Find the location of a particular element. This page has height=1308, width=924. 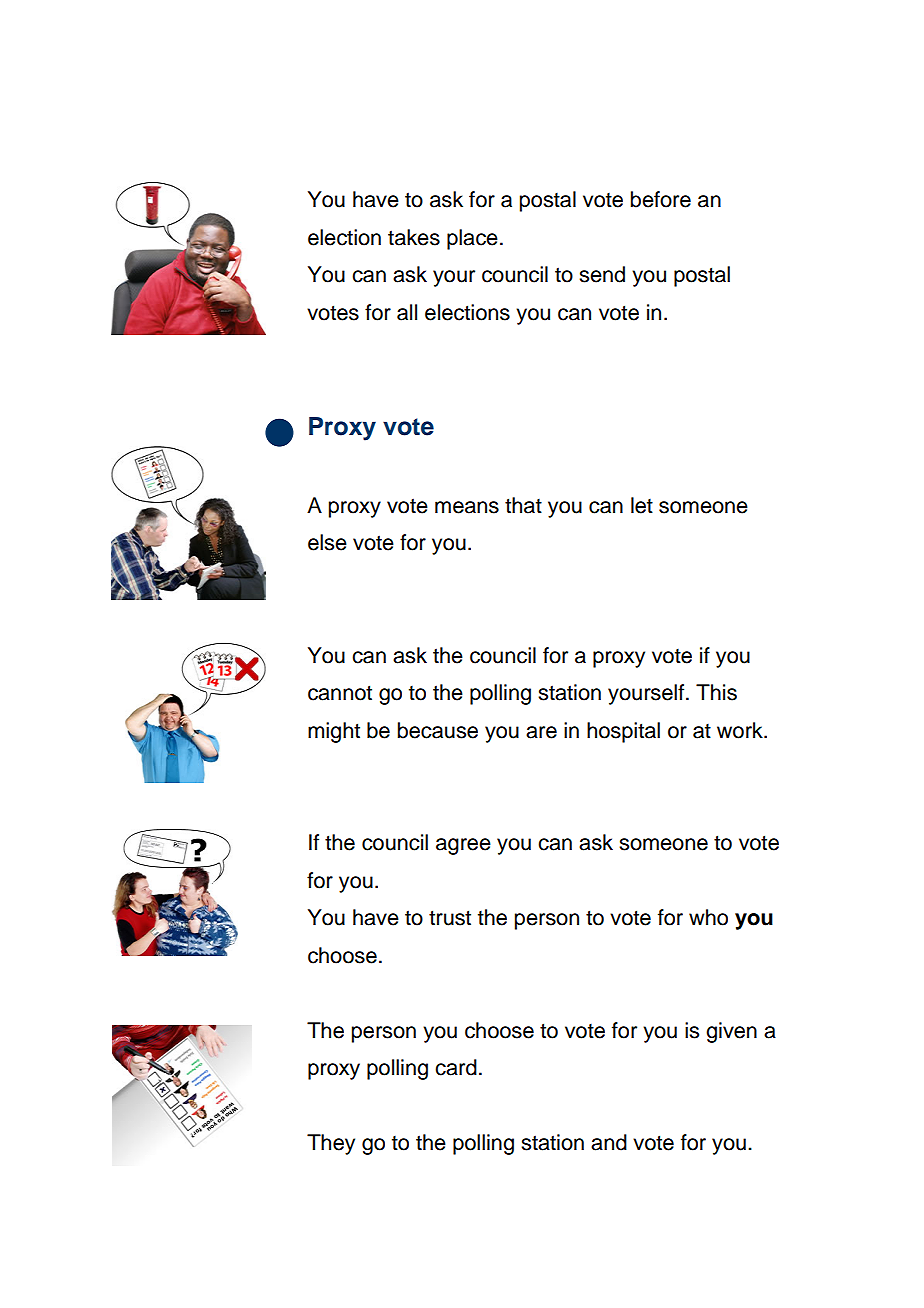

that is located at coordinates (523, 505).
